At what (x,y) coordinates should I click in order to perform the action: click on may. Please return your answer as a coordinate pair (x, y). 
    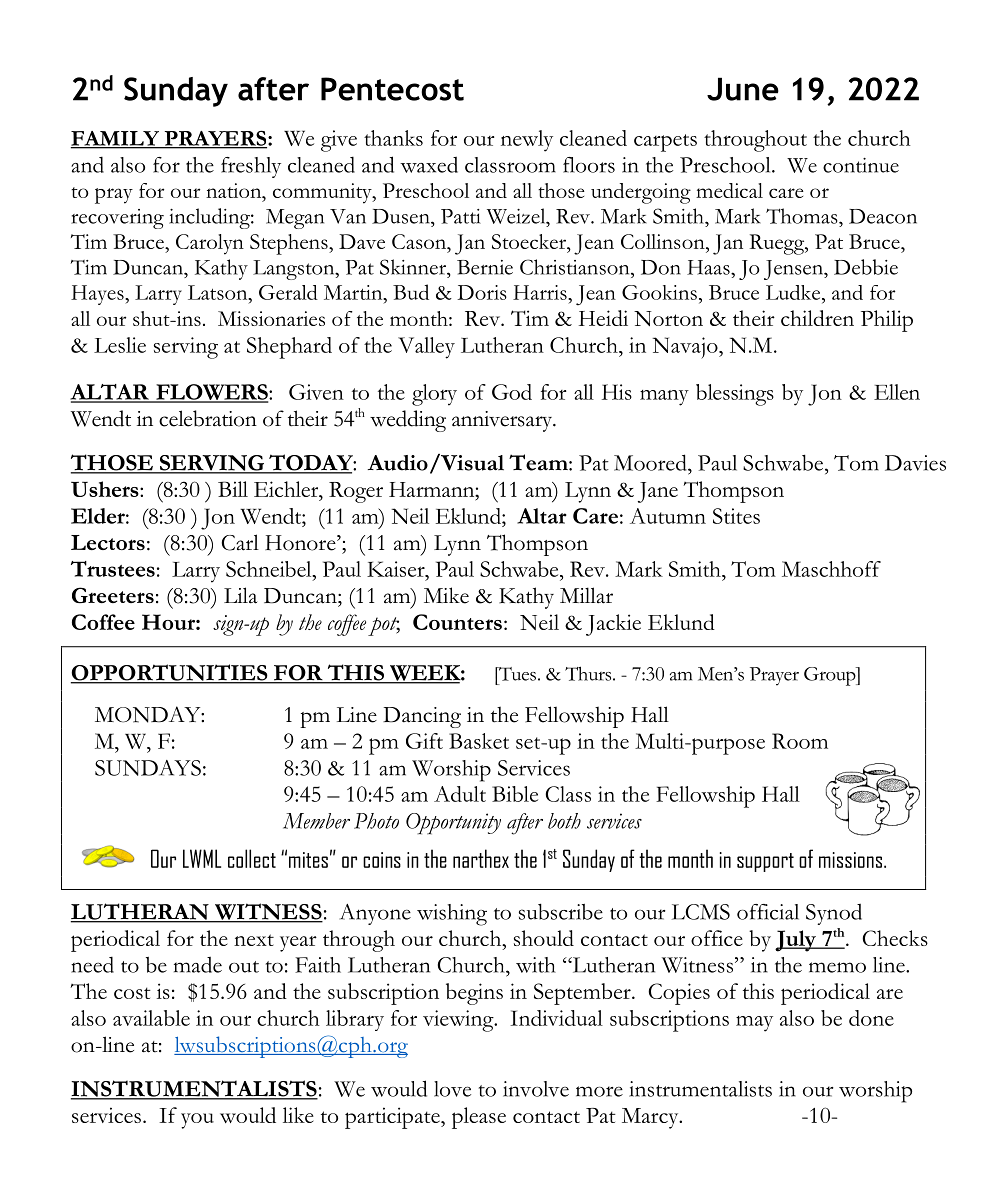
    Looking at the image, I should click on (754, 1024).
